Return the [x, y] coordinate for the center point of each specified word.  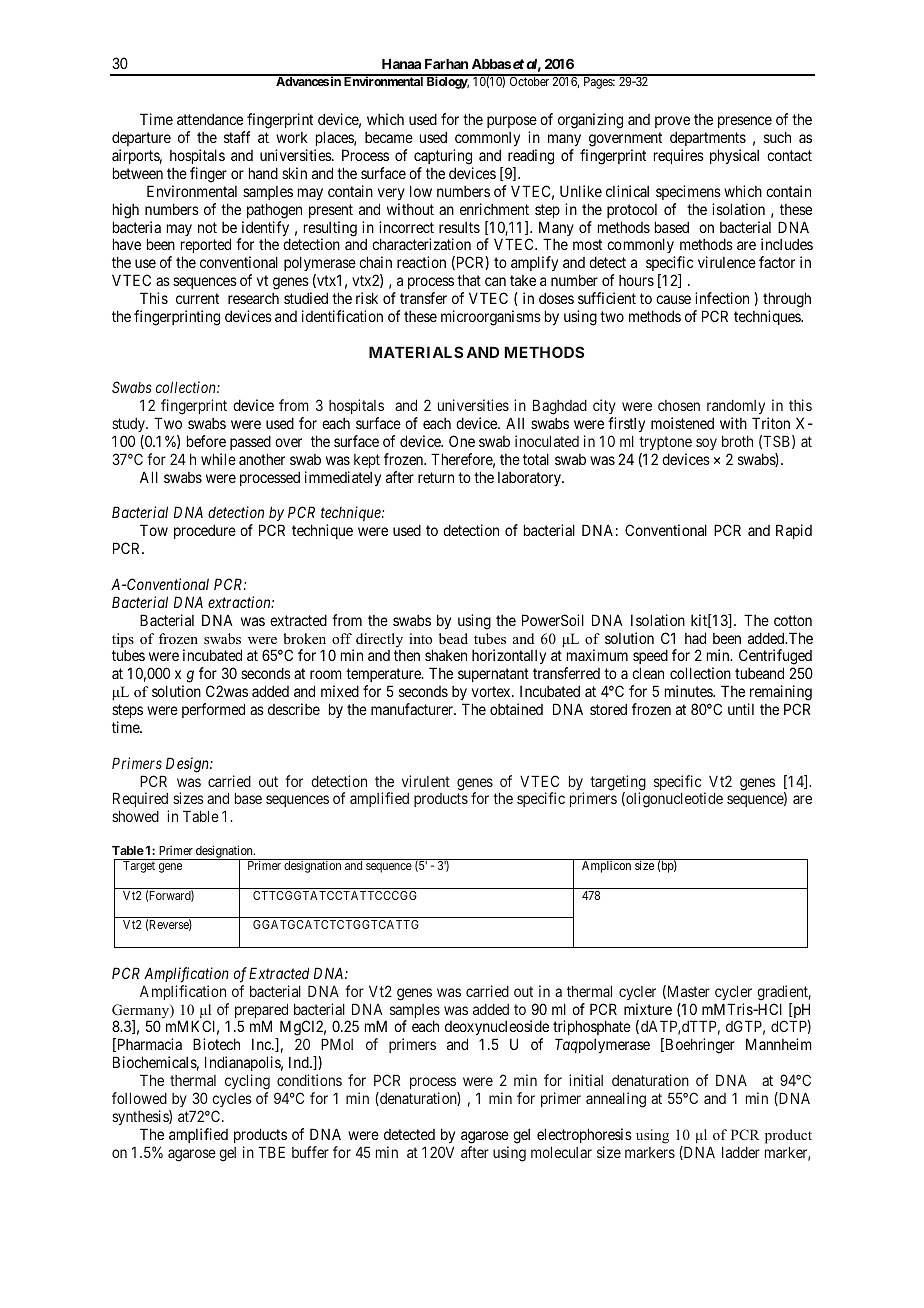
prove [672, 124]
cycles [232, 1100]
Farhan [446, 64]
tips [123, 640]
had [695, 638]
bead [453, 638]
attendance [210, 119]
